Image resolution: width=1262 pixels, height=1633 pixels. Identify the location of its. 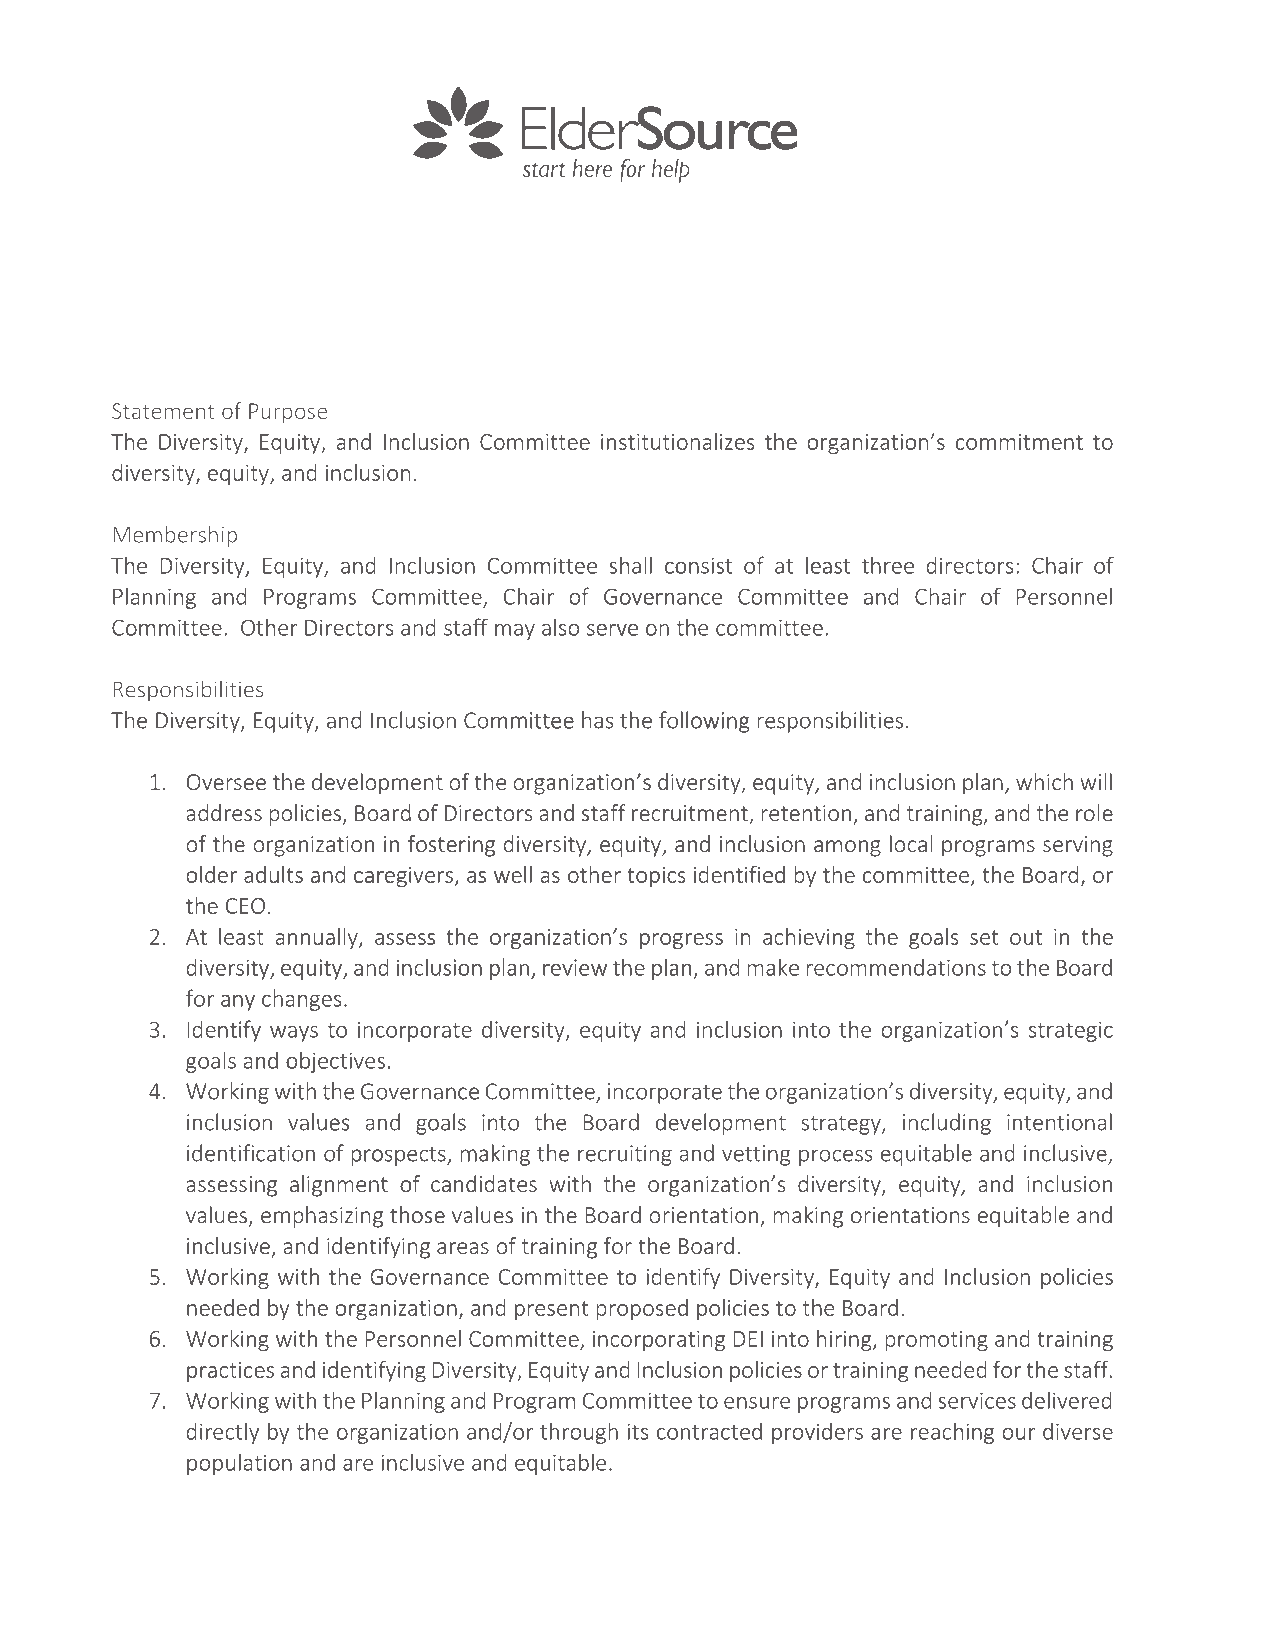
(638, 1431).
